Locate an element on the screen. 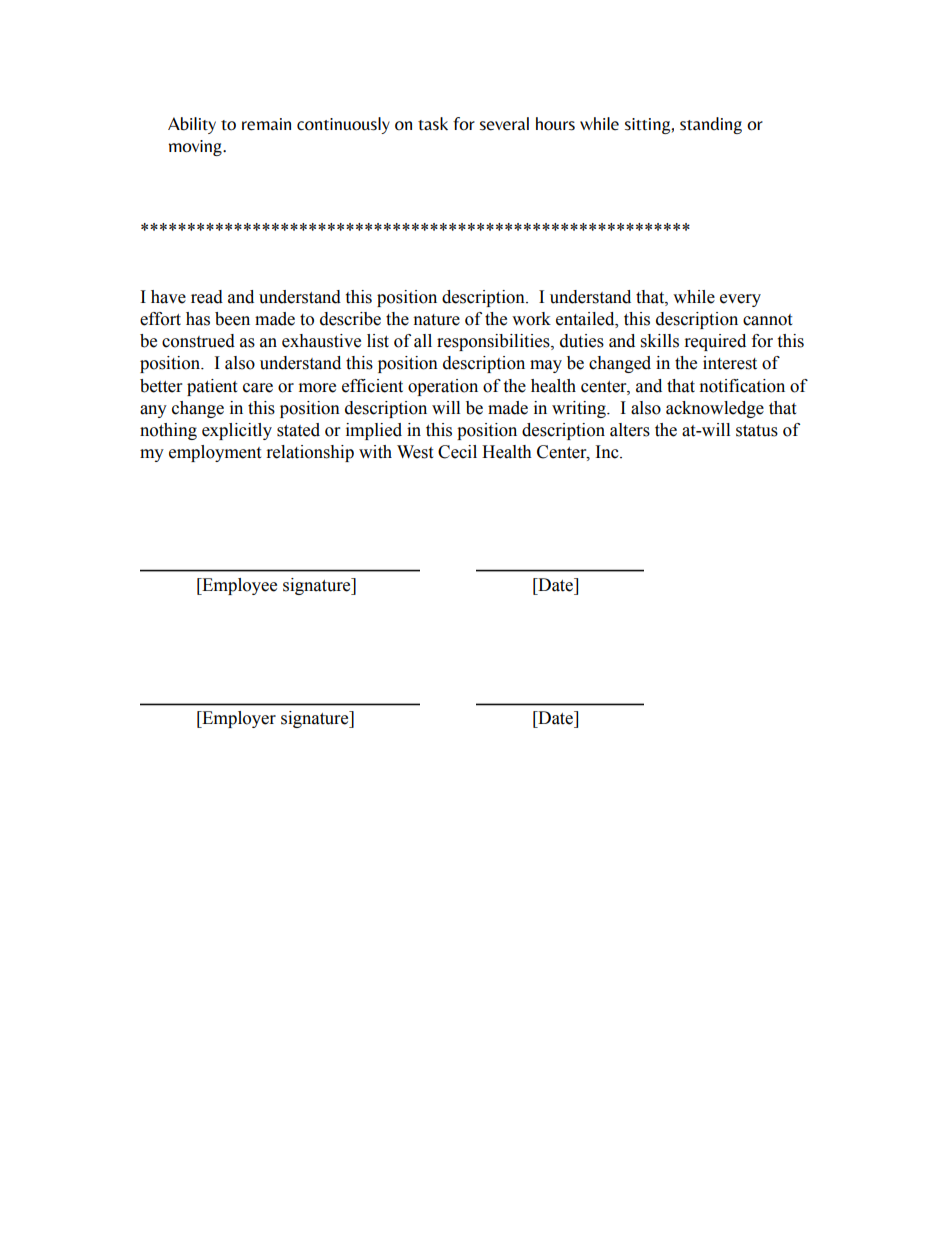 The height and width of the screenshot is (1233, 952). moving is located at coordinates (196, 148).
